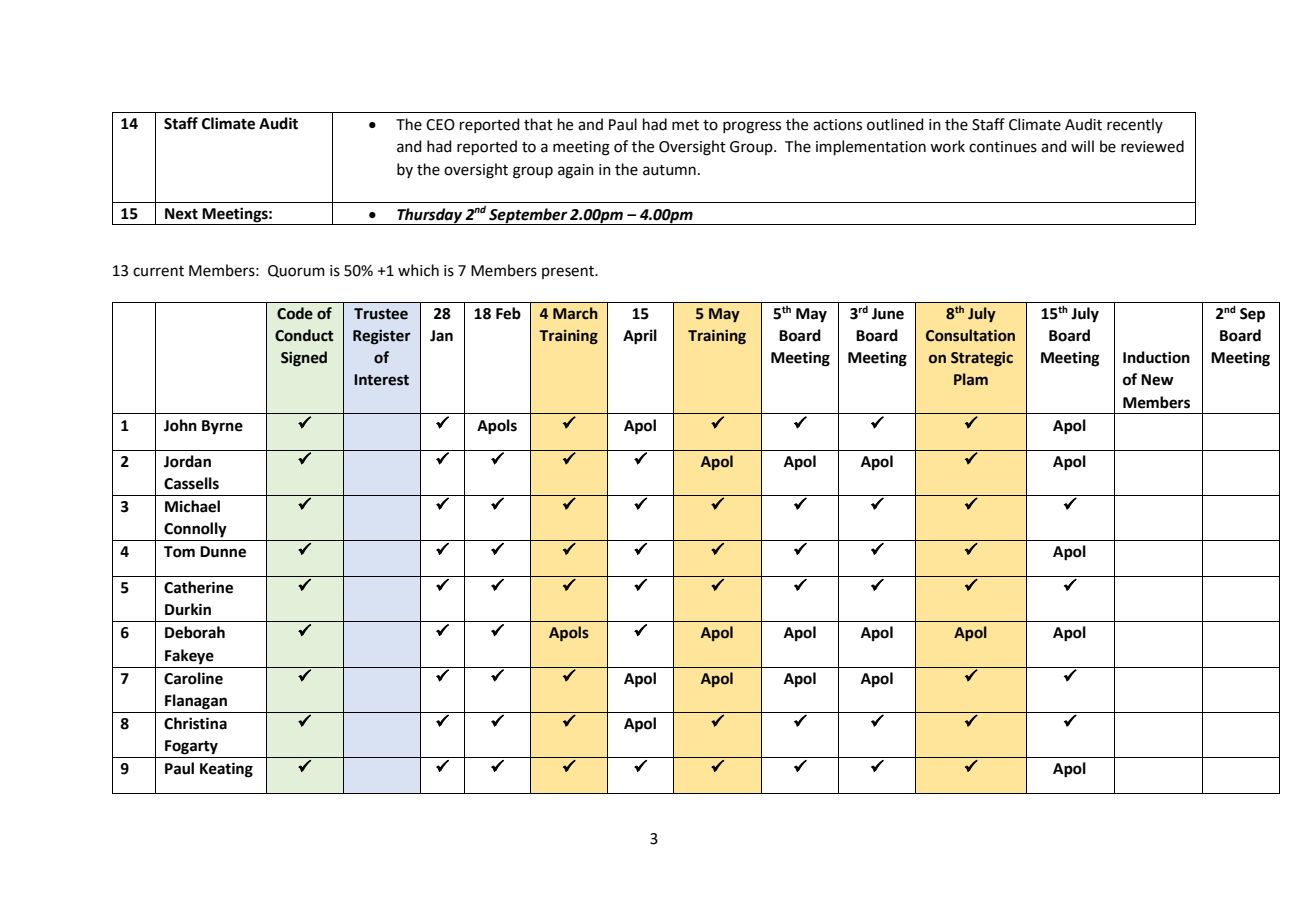  Describe the element at coordinates (191, 747) in the screenshot. I see `Fogarty` at that location.
